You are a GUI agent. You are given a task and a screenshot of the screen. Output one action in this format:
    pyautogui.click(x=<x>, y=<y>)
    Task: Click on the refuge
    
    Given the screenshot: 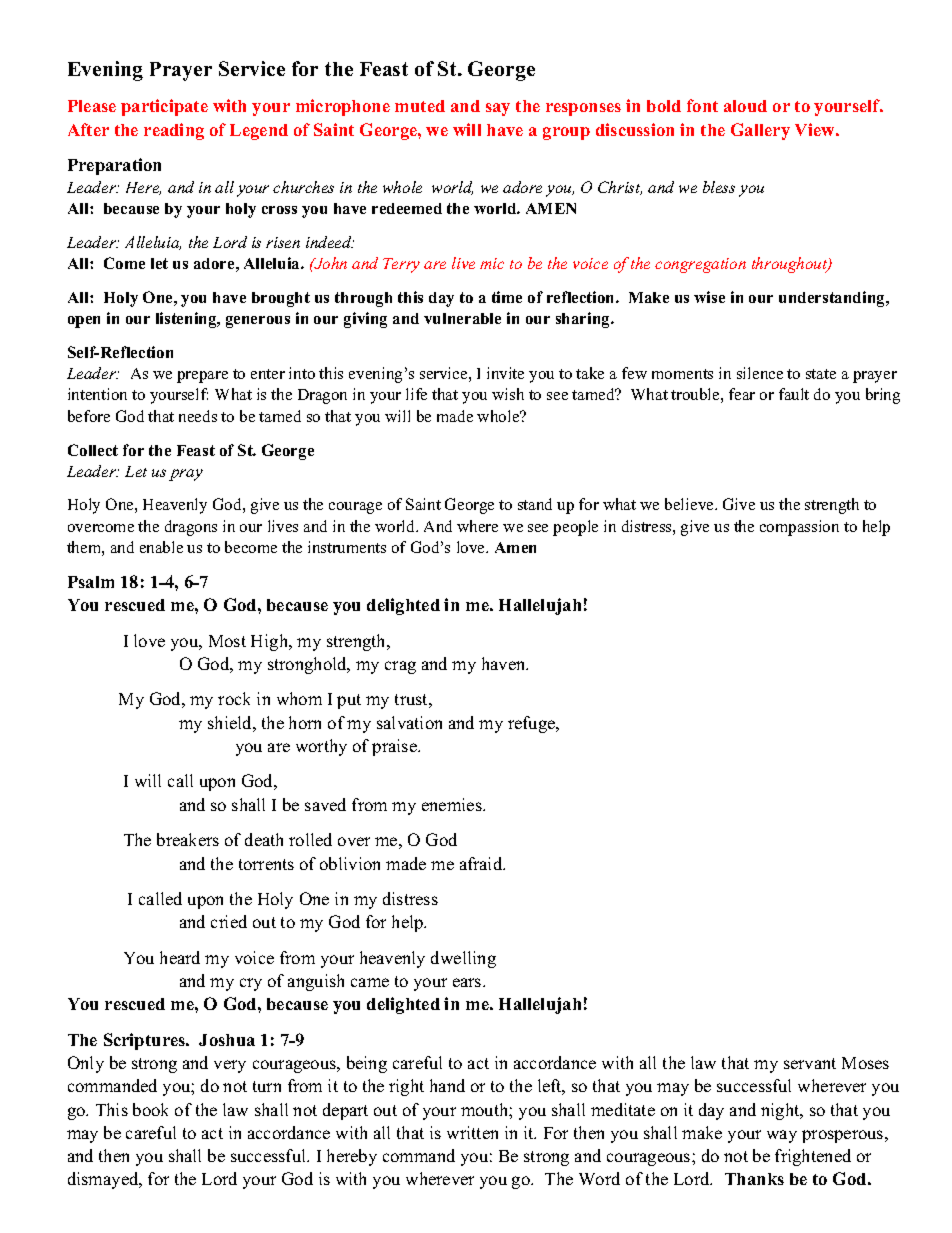 What is the action you would take?
    pyautogui.click(x=533, y=724)
